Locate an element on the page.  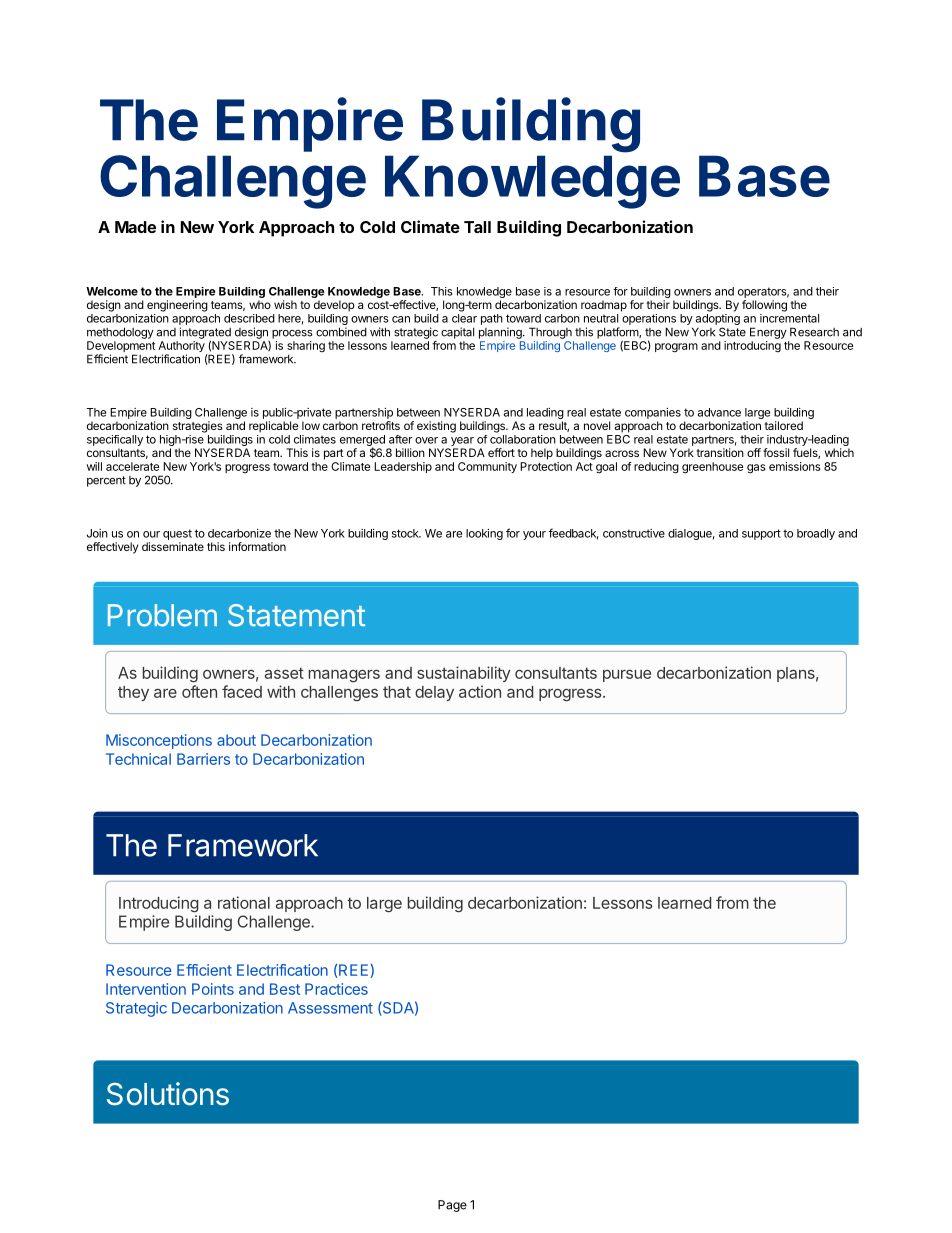
action is located at coordinates (480, 691).
